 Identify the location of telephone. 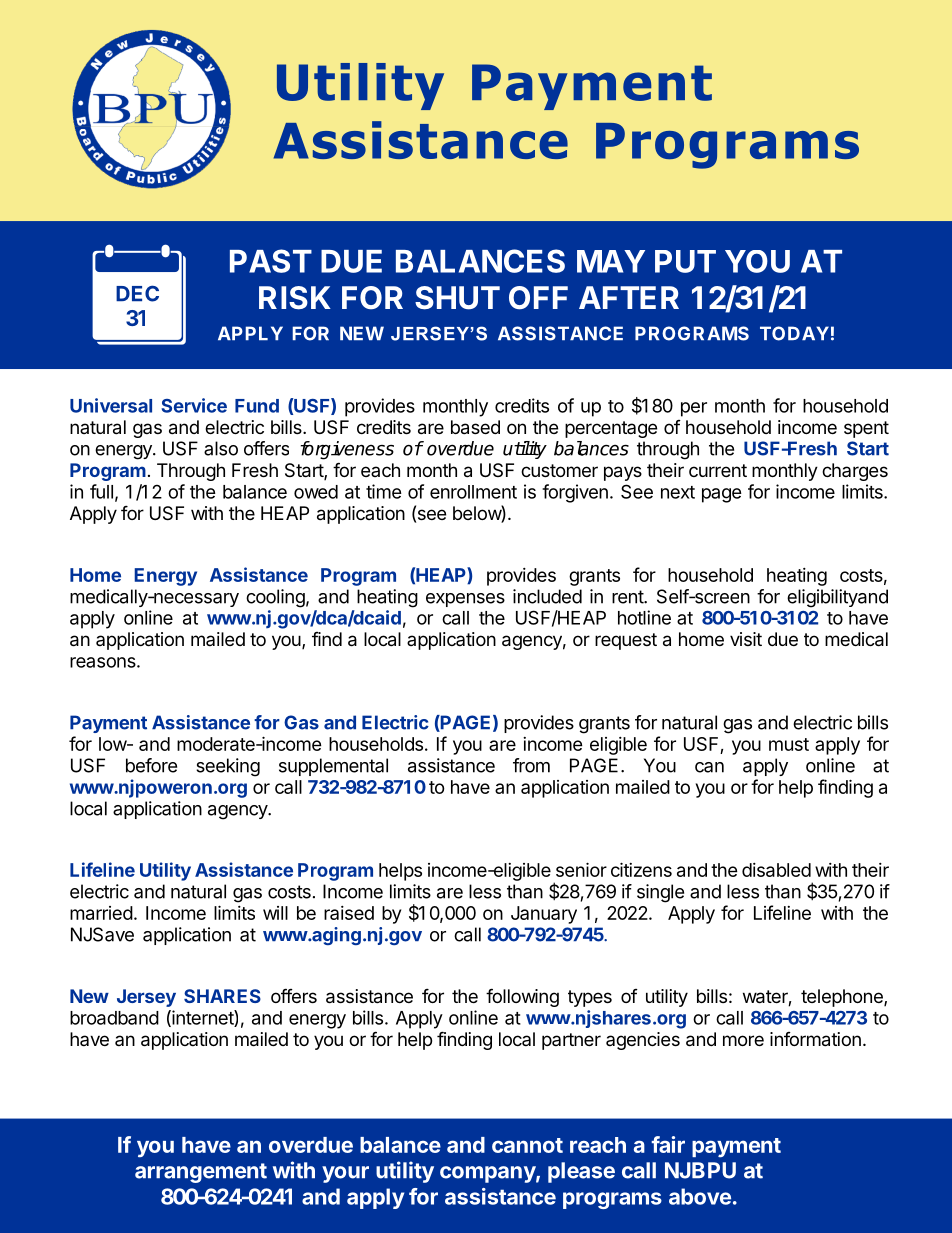
(843, 998).
